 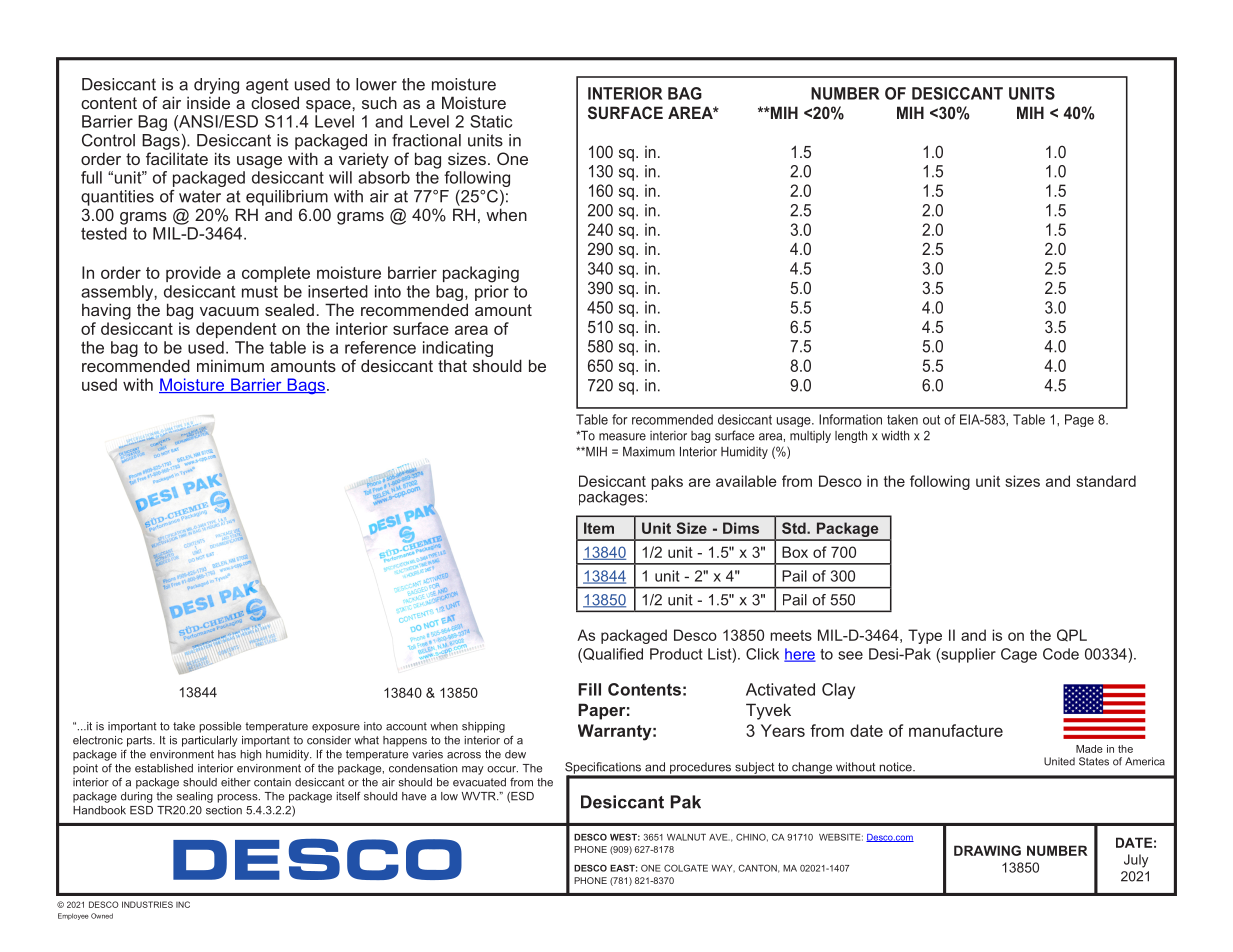 What do you see at coordinates (426, 140) in the screenshot?
I see `fractional` at bounding box center [426, 140].
